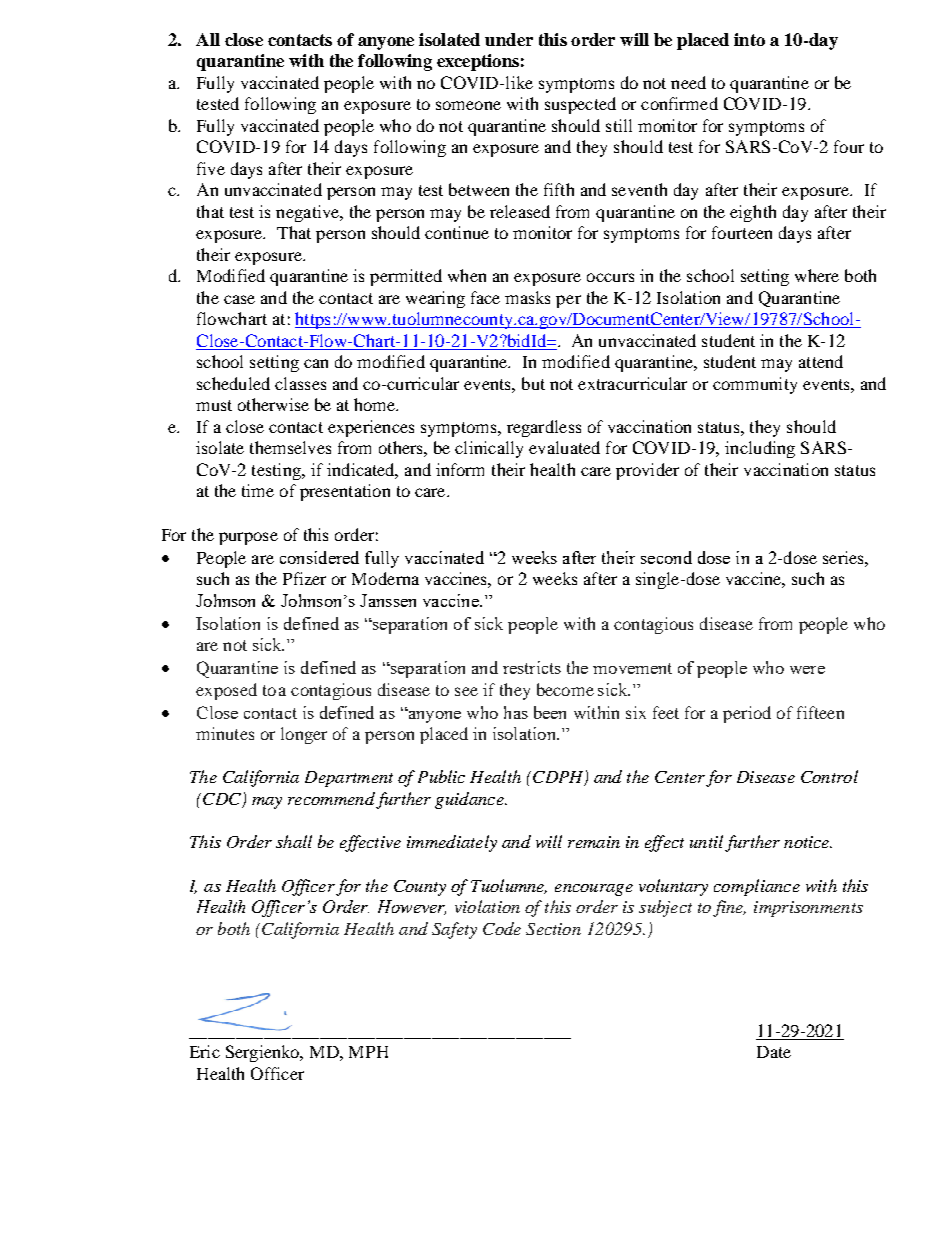 The width and height of the page is (952, 1233). I want to click on under, so click(509, 39).
